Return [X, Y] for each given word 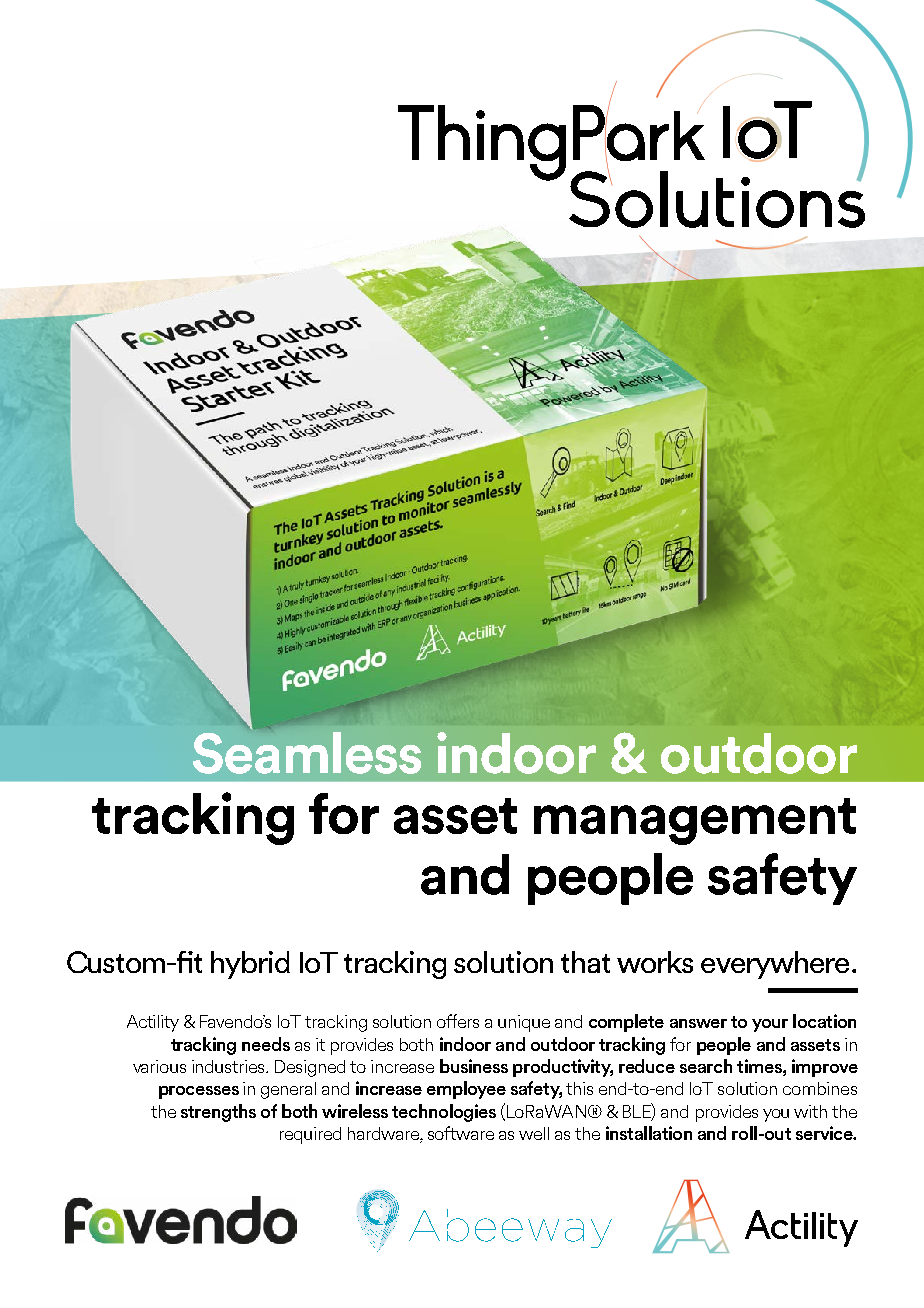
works [655, 962]
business [474, 1066]
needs [266, 1044]
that [585, 962]
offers [458, 1021]
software [461, 1133]
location [824, 1021]
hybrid [250, 965]
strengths [218, 1113]
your [770, 1025]
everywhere [775, 965]
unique [524, 1023]
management [695, 821]
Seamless [307, 753]
